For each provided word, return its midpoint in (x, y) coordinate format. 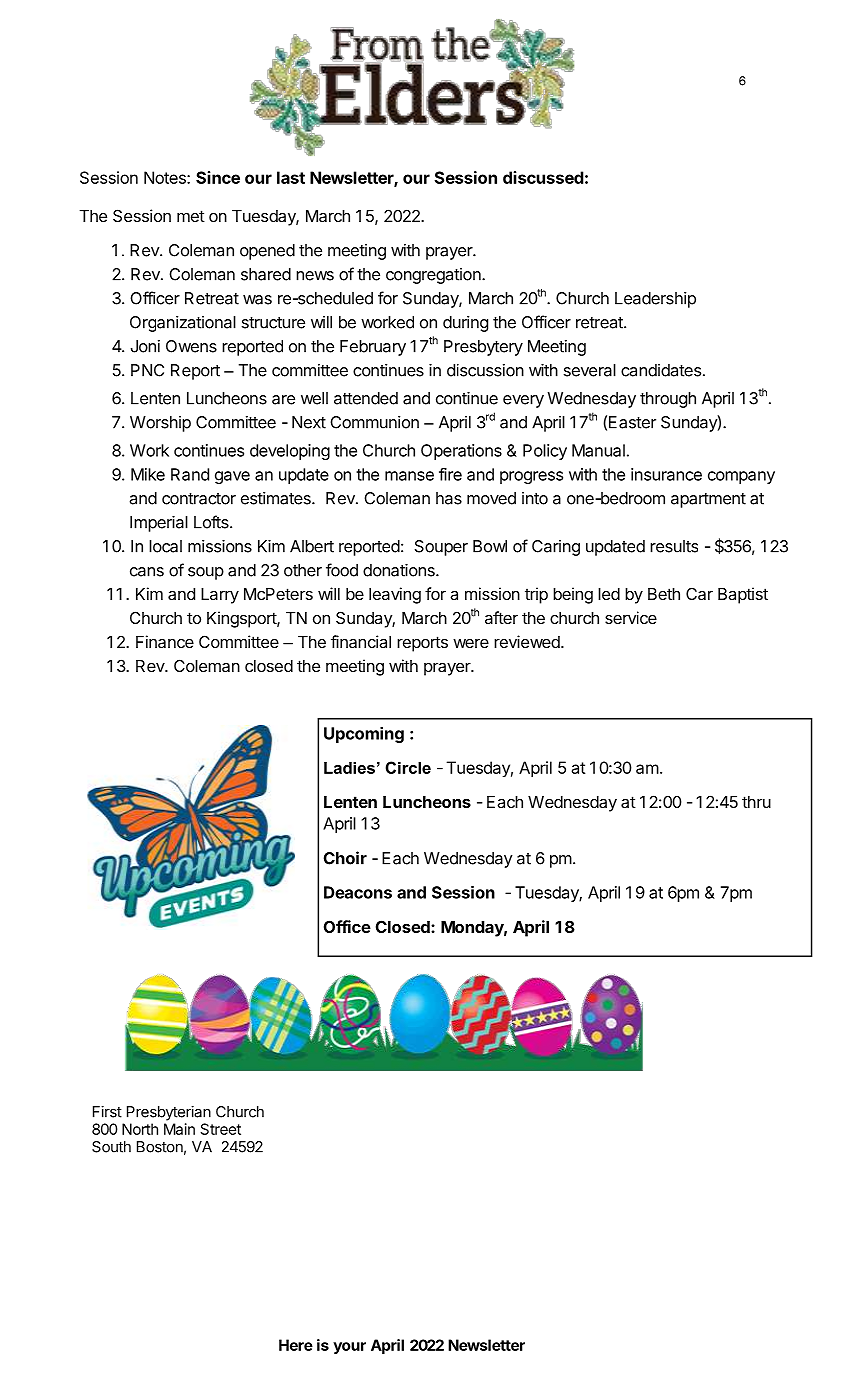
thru (756, 802)
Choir (345, 858)
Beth (664, 594)
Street (220, 1129)
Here (296, 1345)
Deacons (358, 892)
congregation (434, 276)
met (191, 216)
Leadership (655, 300)
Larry (220, 596)
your (349, 1348)
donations (400, 570)
